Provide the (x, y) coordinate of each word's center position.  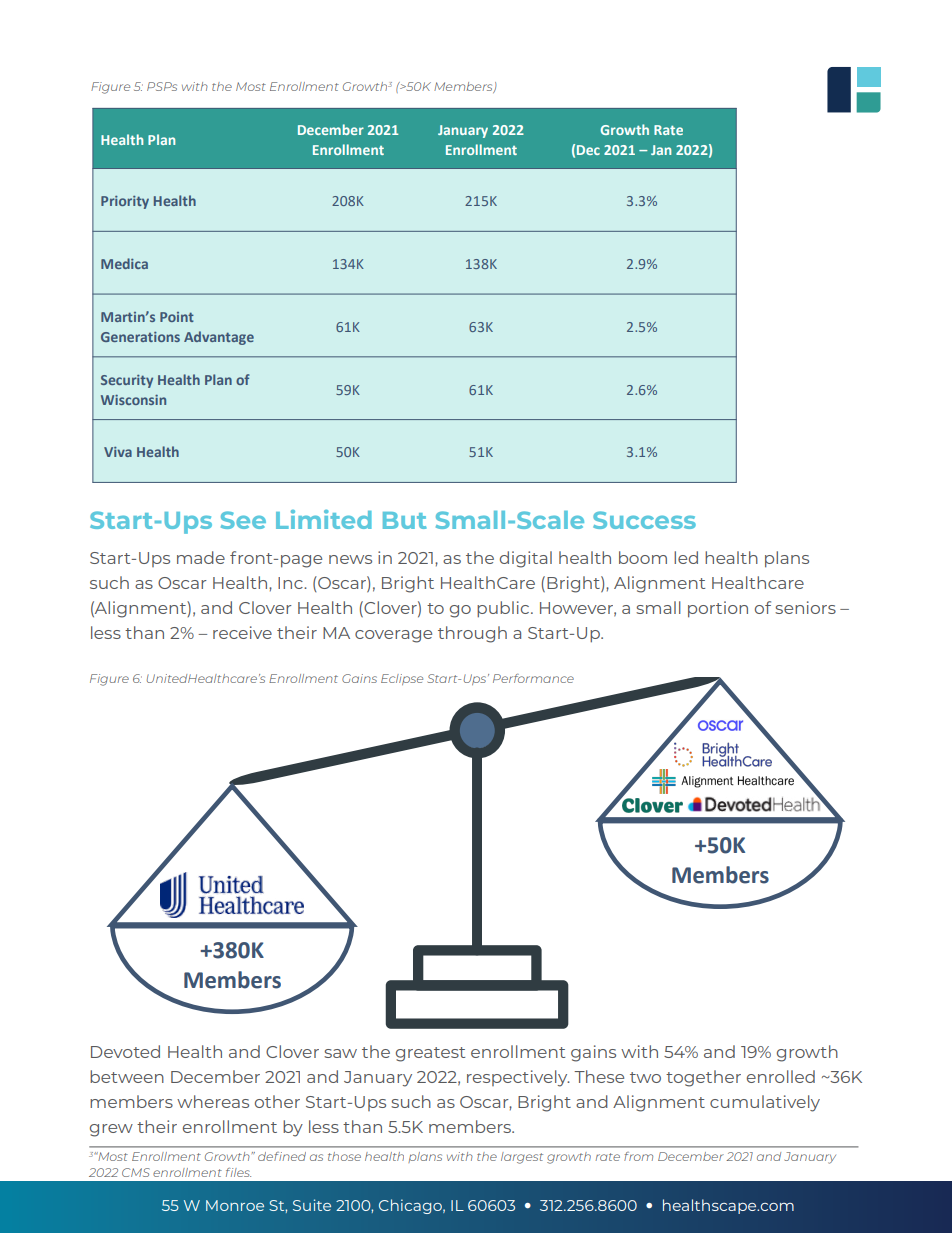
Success (644, 520)
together (703, 1078)
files (238, 1172)
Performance (533, 678)
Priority (125, 202)
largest (522, 1158)
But (405, 520)
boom (643, 557)
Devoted (125, 1051)
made (201, 557)
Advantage (219, 338)
